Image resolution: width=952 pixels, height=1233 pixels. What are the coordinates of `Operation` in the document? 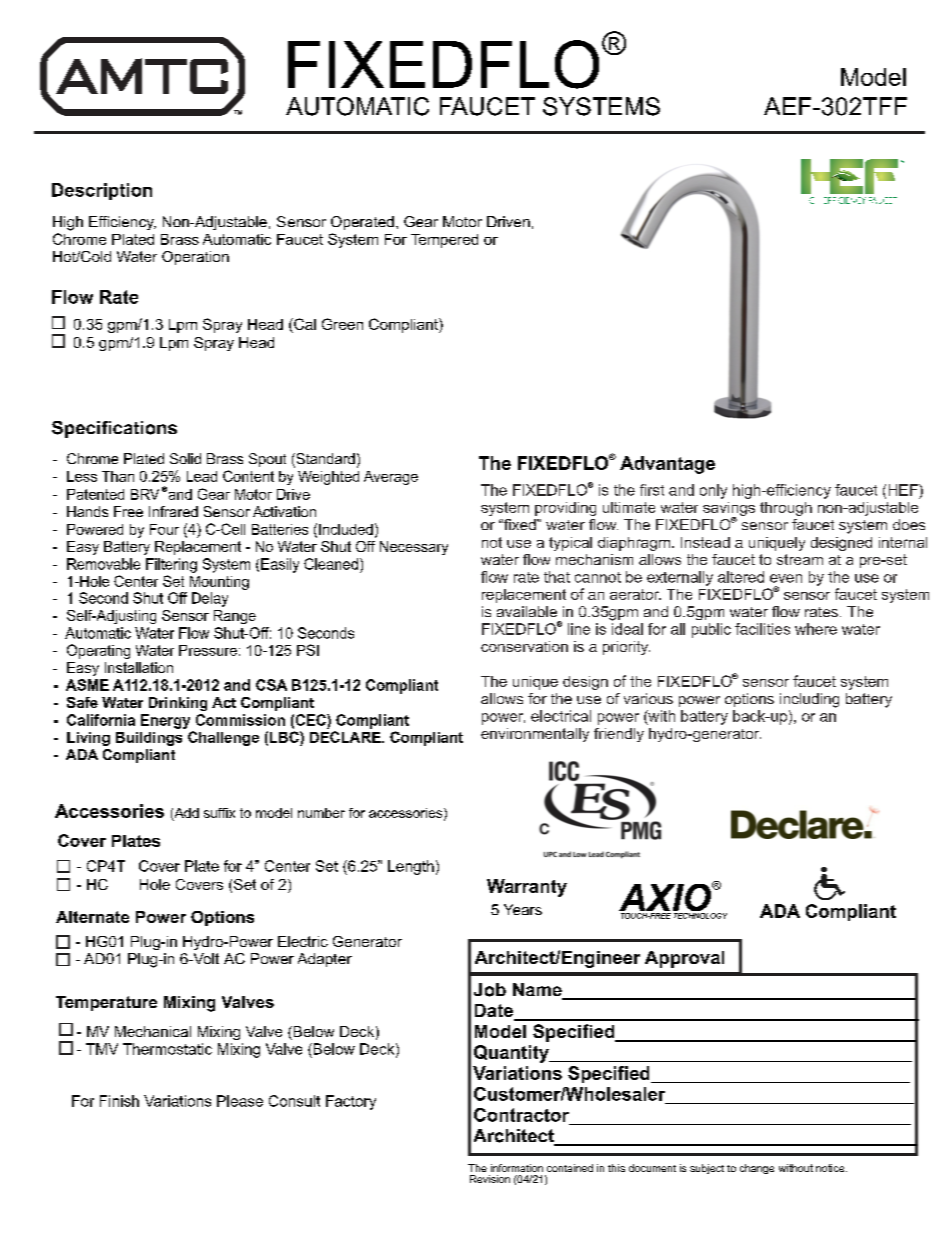 It's located at (195, 258).
